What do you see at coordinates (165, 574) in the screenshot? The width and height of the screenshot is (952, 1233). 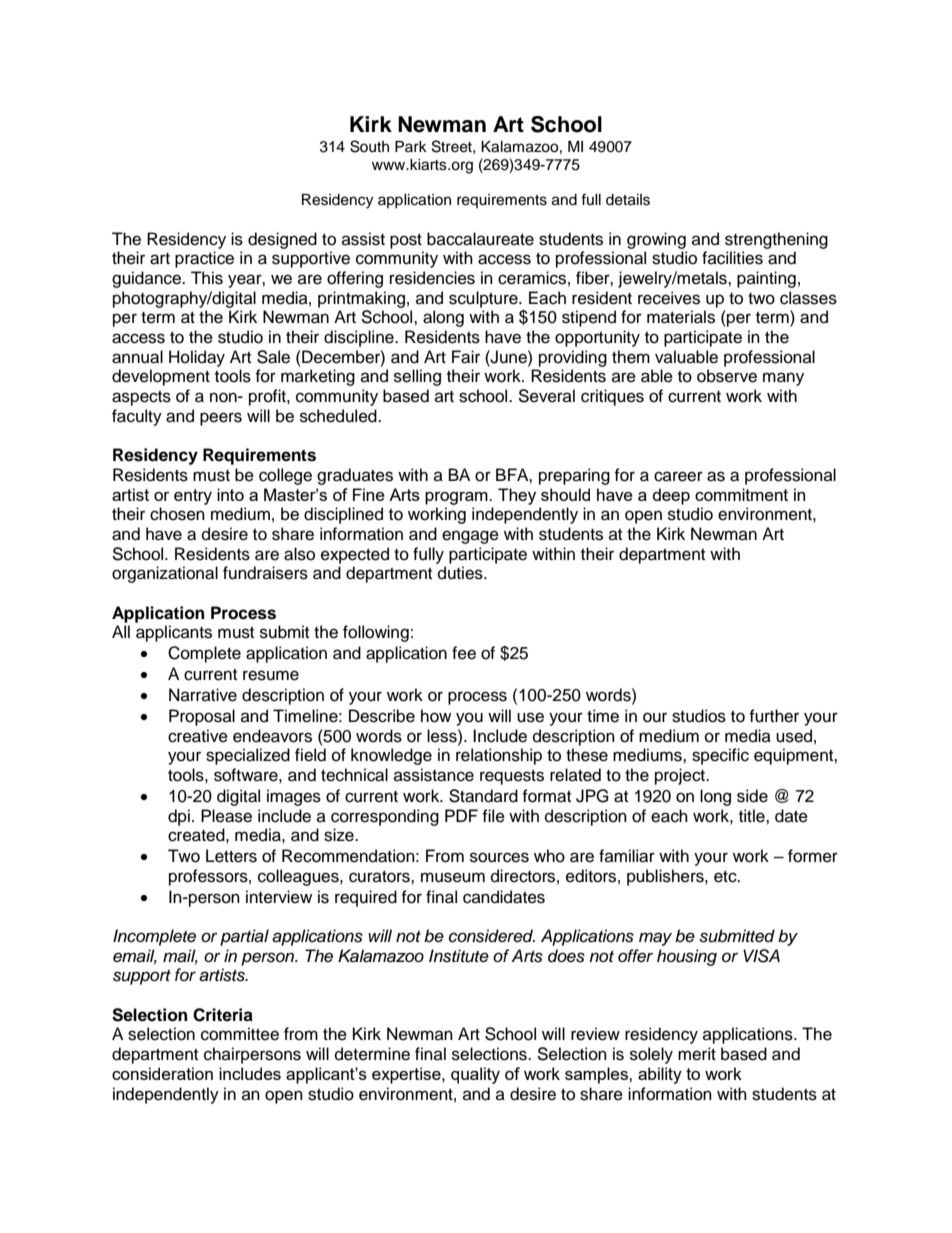 I see `organizational` at bounding box center [165, 574].
